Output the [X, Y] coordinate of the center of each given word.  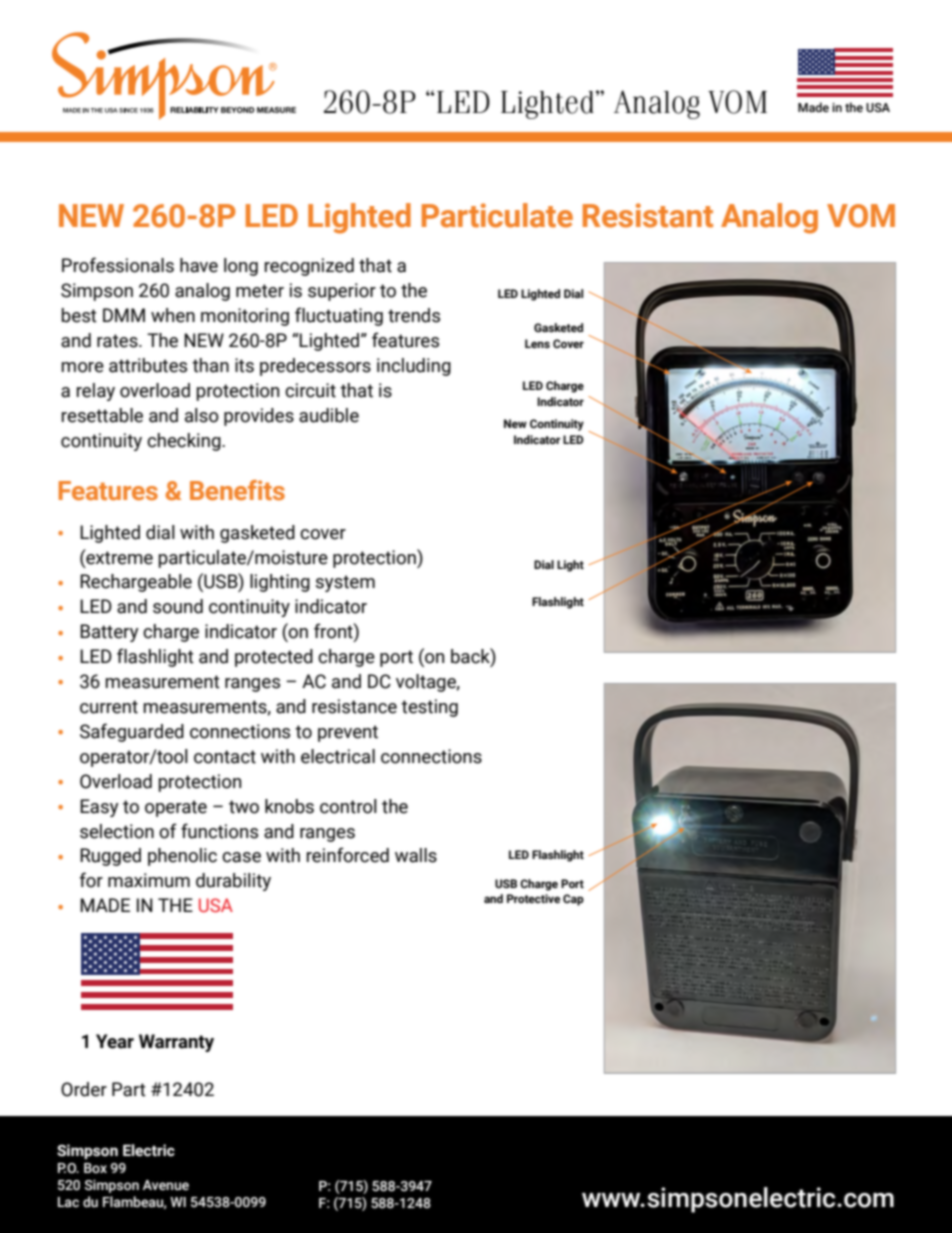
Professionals [118, 265]
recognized [309, 267]
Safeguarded [132, 732]
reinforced [348, 855]
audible [329, 415]
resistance [354, 706]
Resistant [648, 215]
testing [429, 708]
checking [185, 442]
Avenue [166, 1185]
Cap [573, 900]
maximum [149, 880]
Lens [537, 343]
